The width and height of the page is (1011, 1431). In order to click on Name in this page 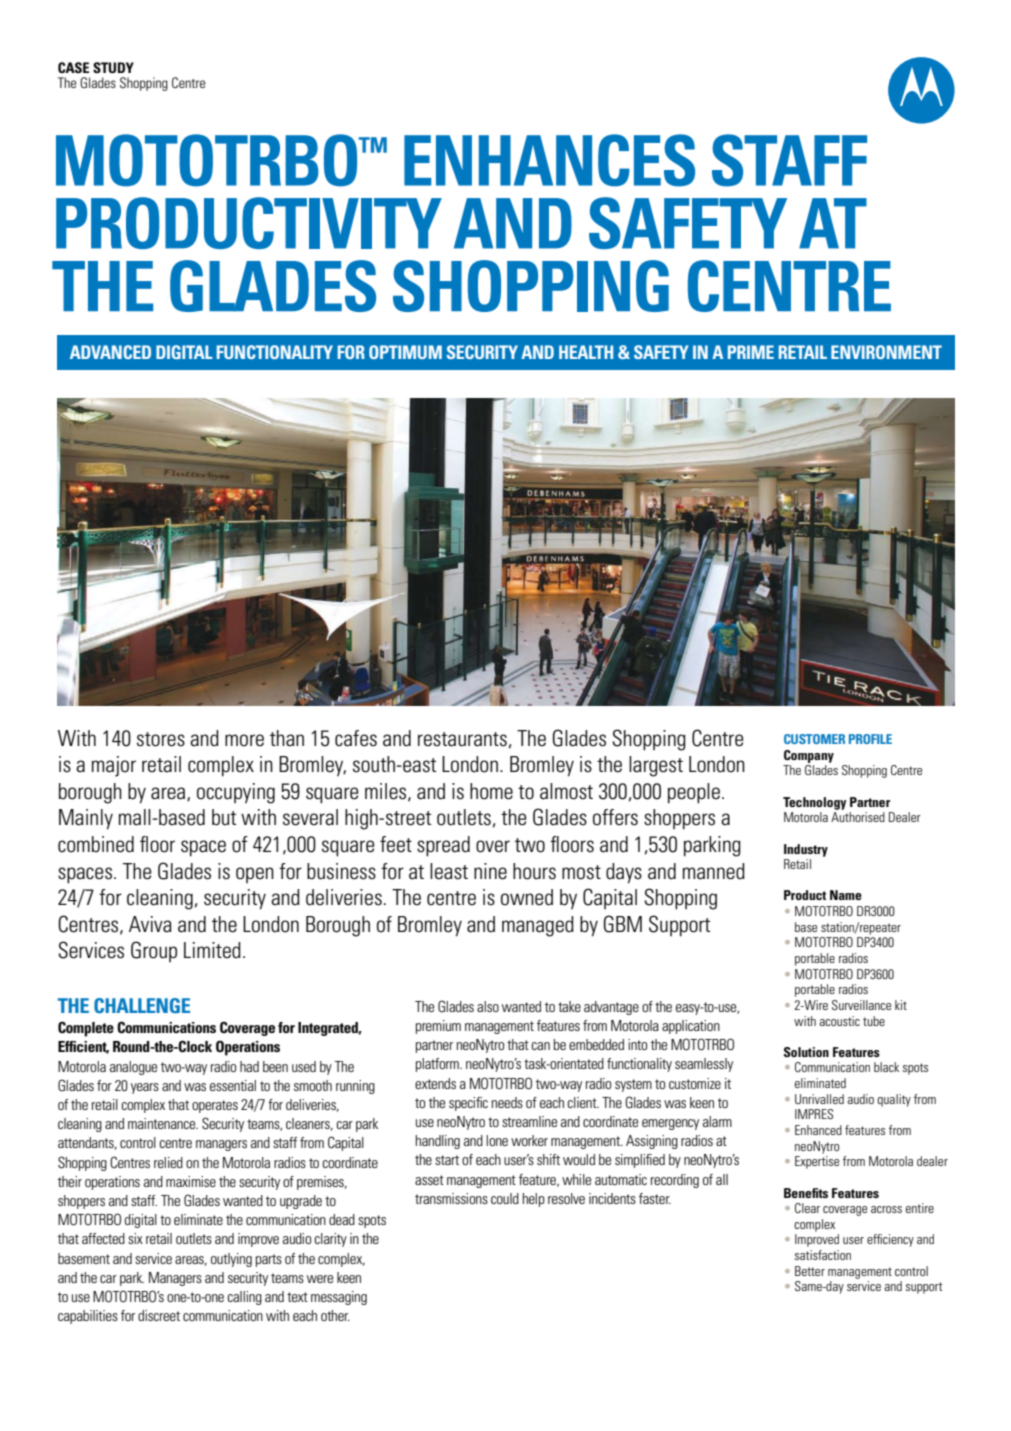, I will do `click(846, 895)`.
